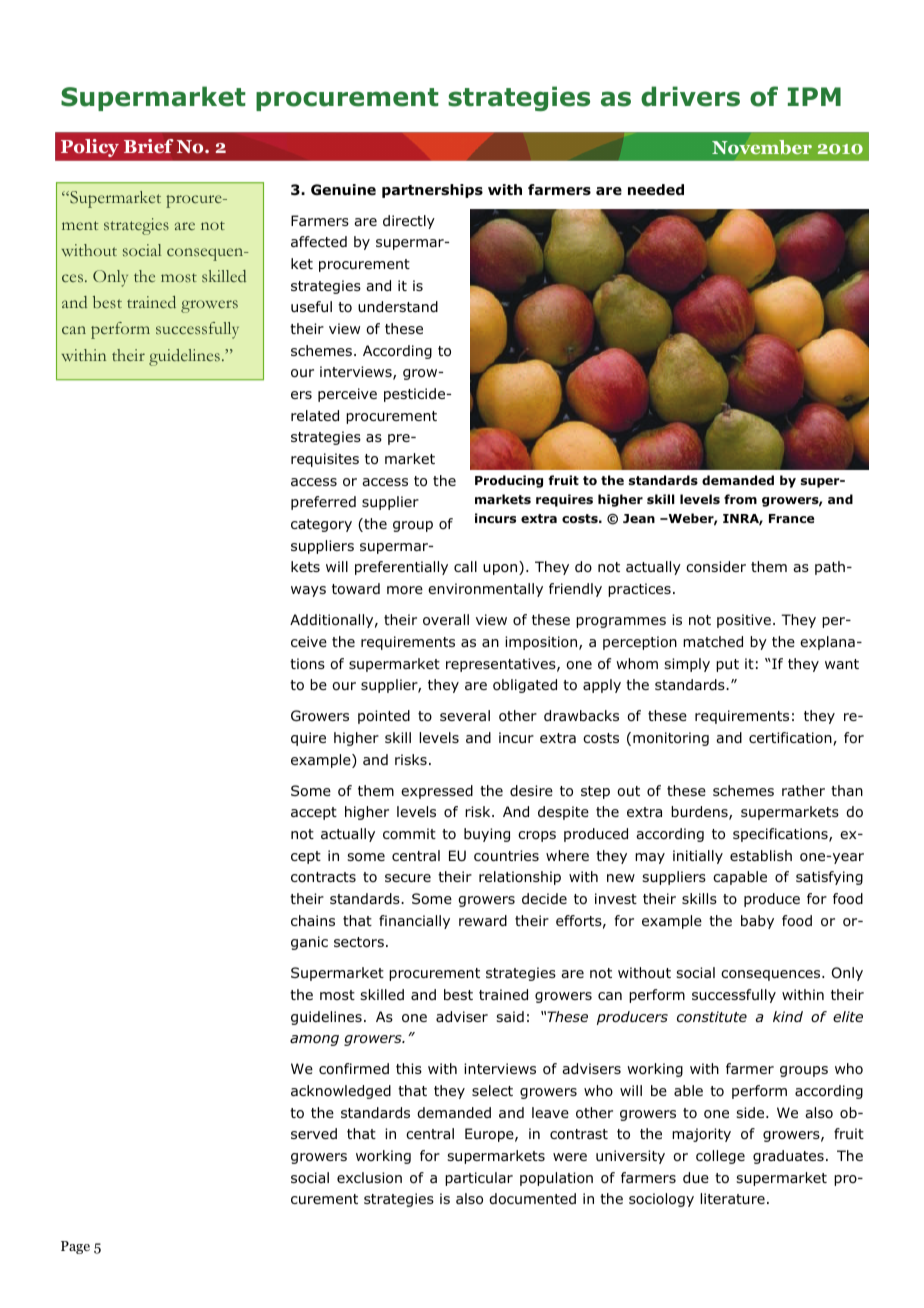 Image resolution: width=924 pixels, height=1308 pixels. Describe the element at coordinates (384, 717) in the image. I see `pointed` at that location.
